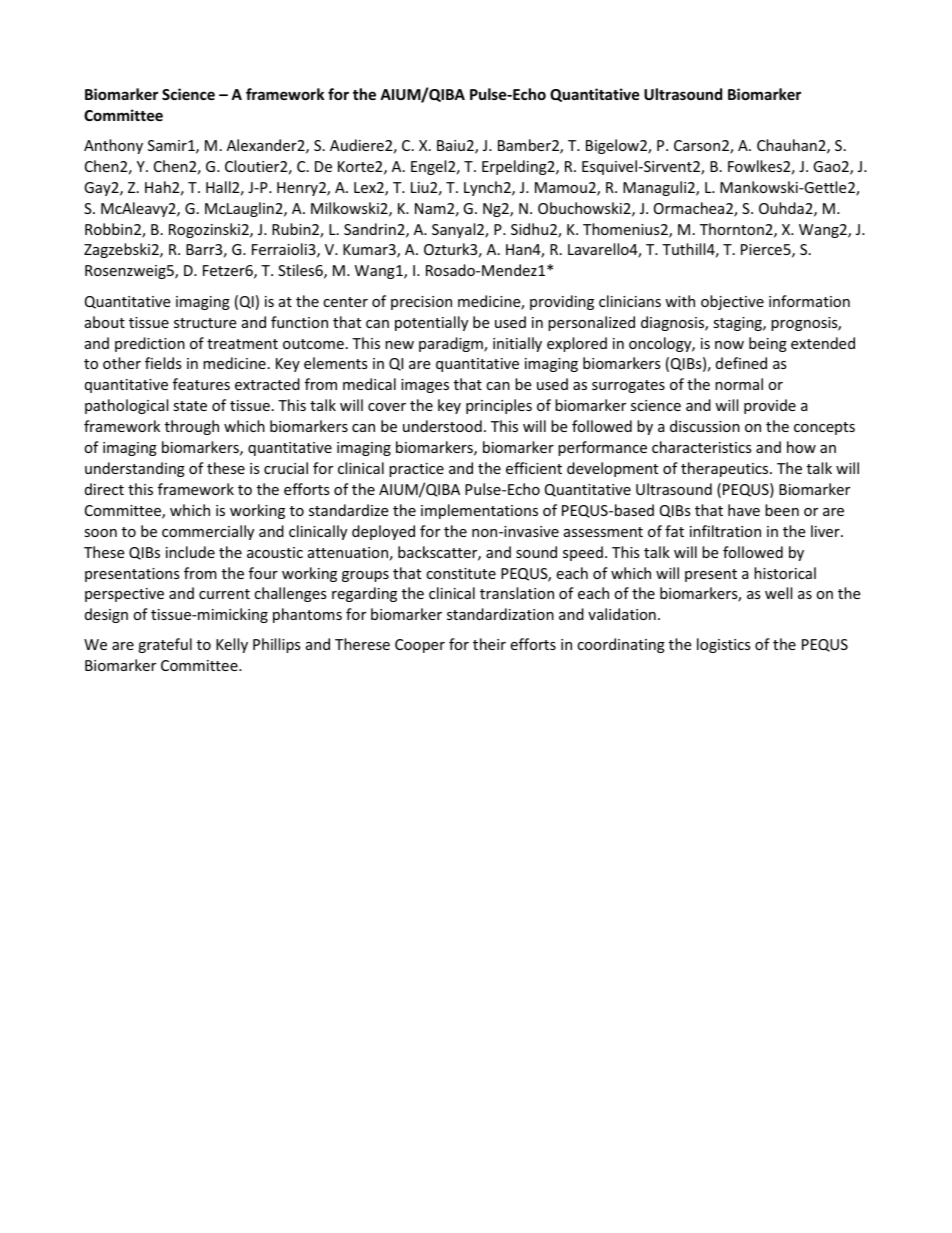 This image has width=952, height=1233. I want to click on their, so click(489, 644).
